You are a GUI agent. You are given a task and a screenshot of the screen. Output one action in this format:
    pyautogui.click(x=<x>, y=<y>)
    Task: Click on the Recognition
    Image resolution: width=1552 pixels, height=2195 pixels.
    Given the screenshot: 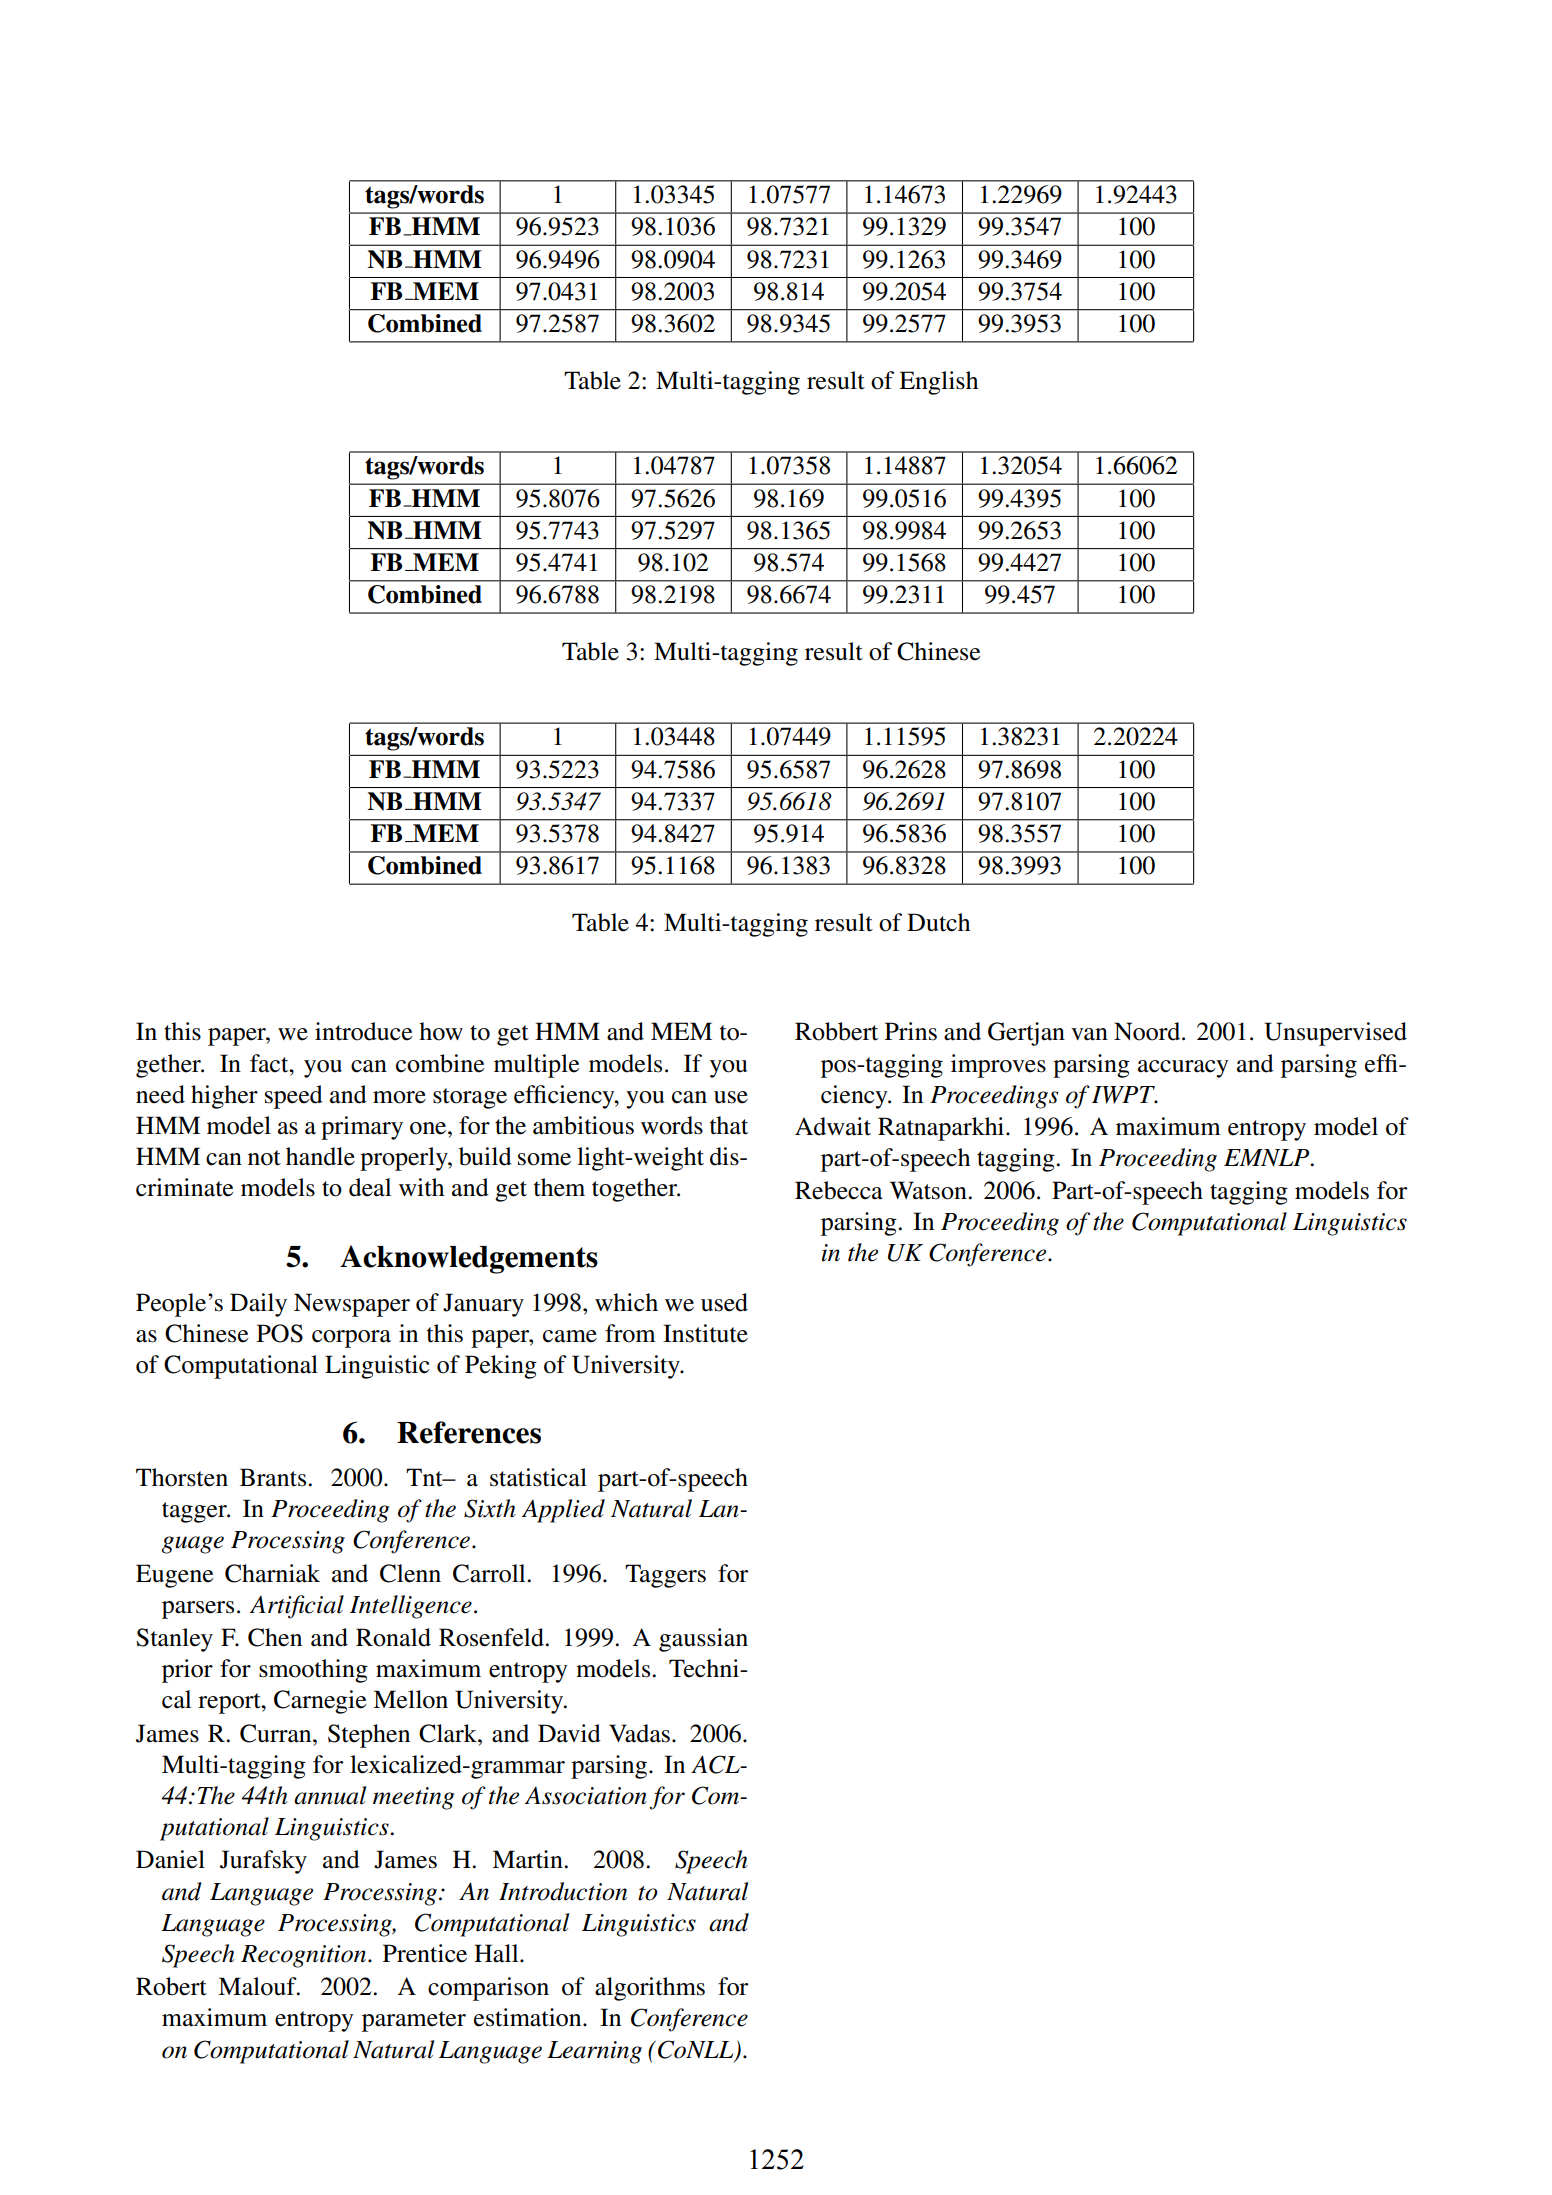 What is the action you would take?
    pyautogui.click(x=305, y=1956)
